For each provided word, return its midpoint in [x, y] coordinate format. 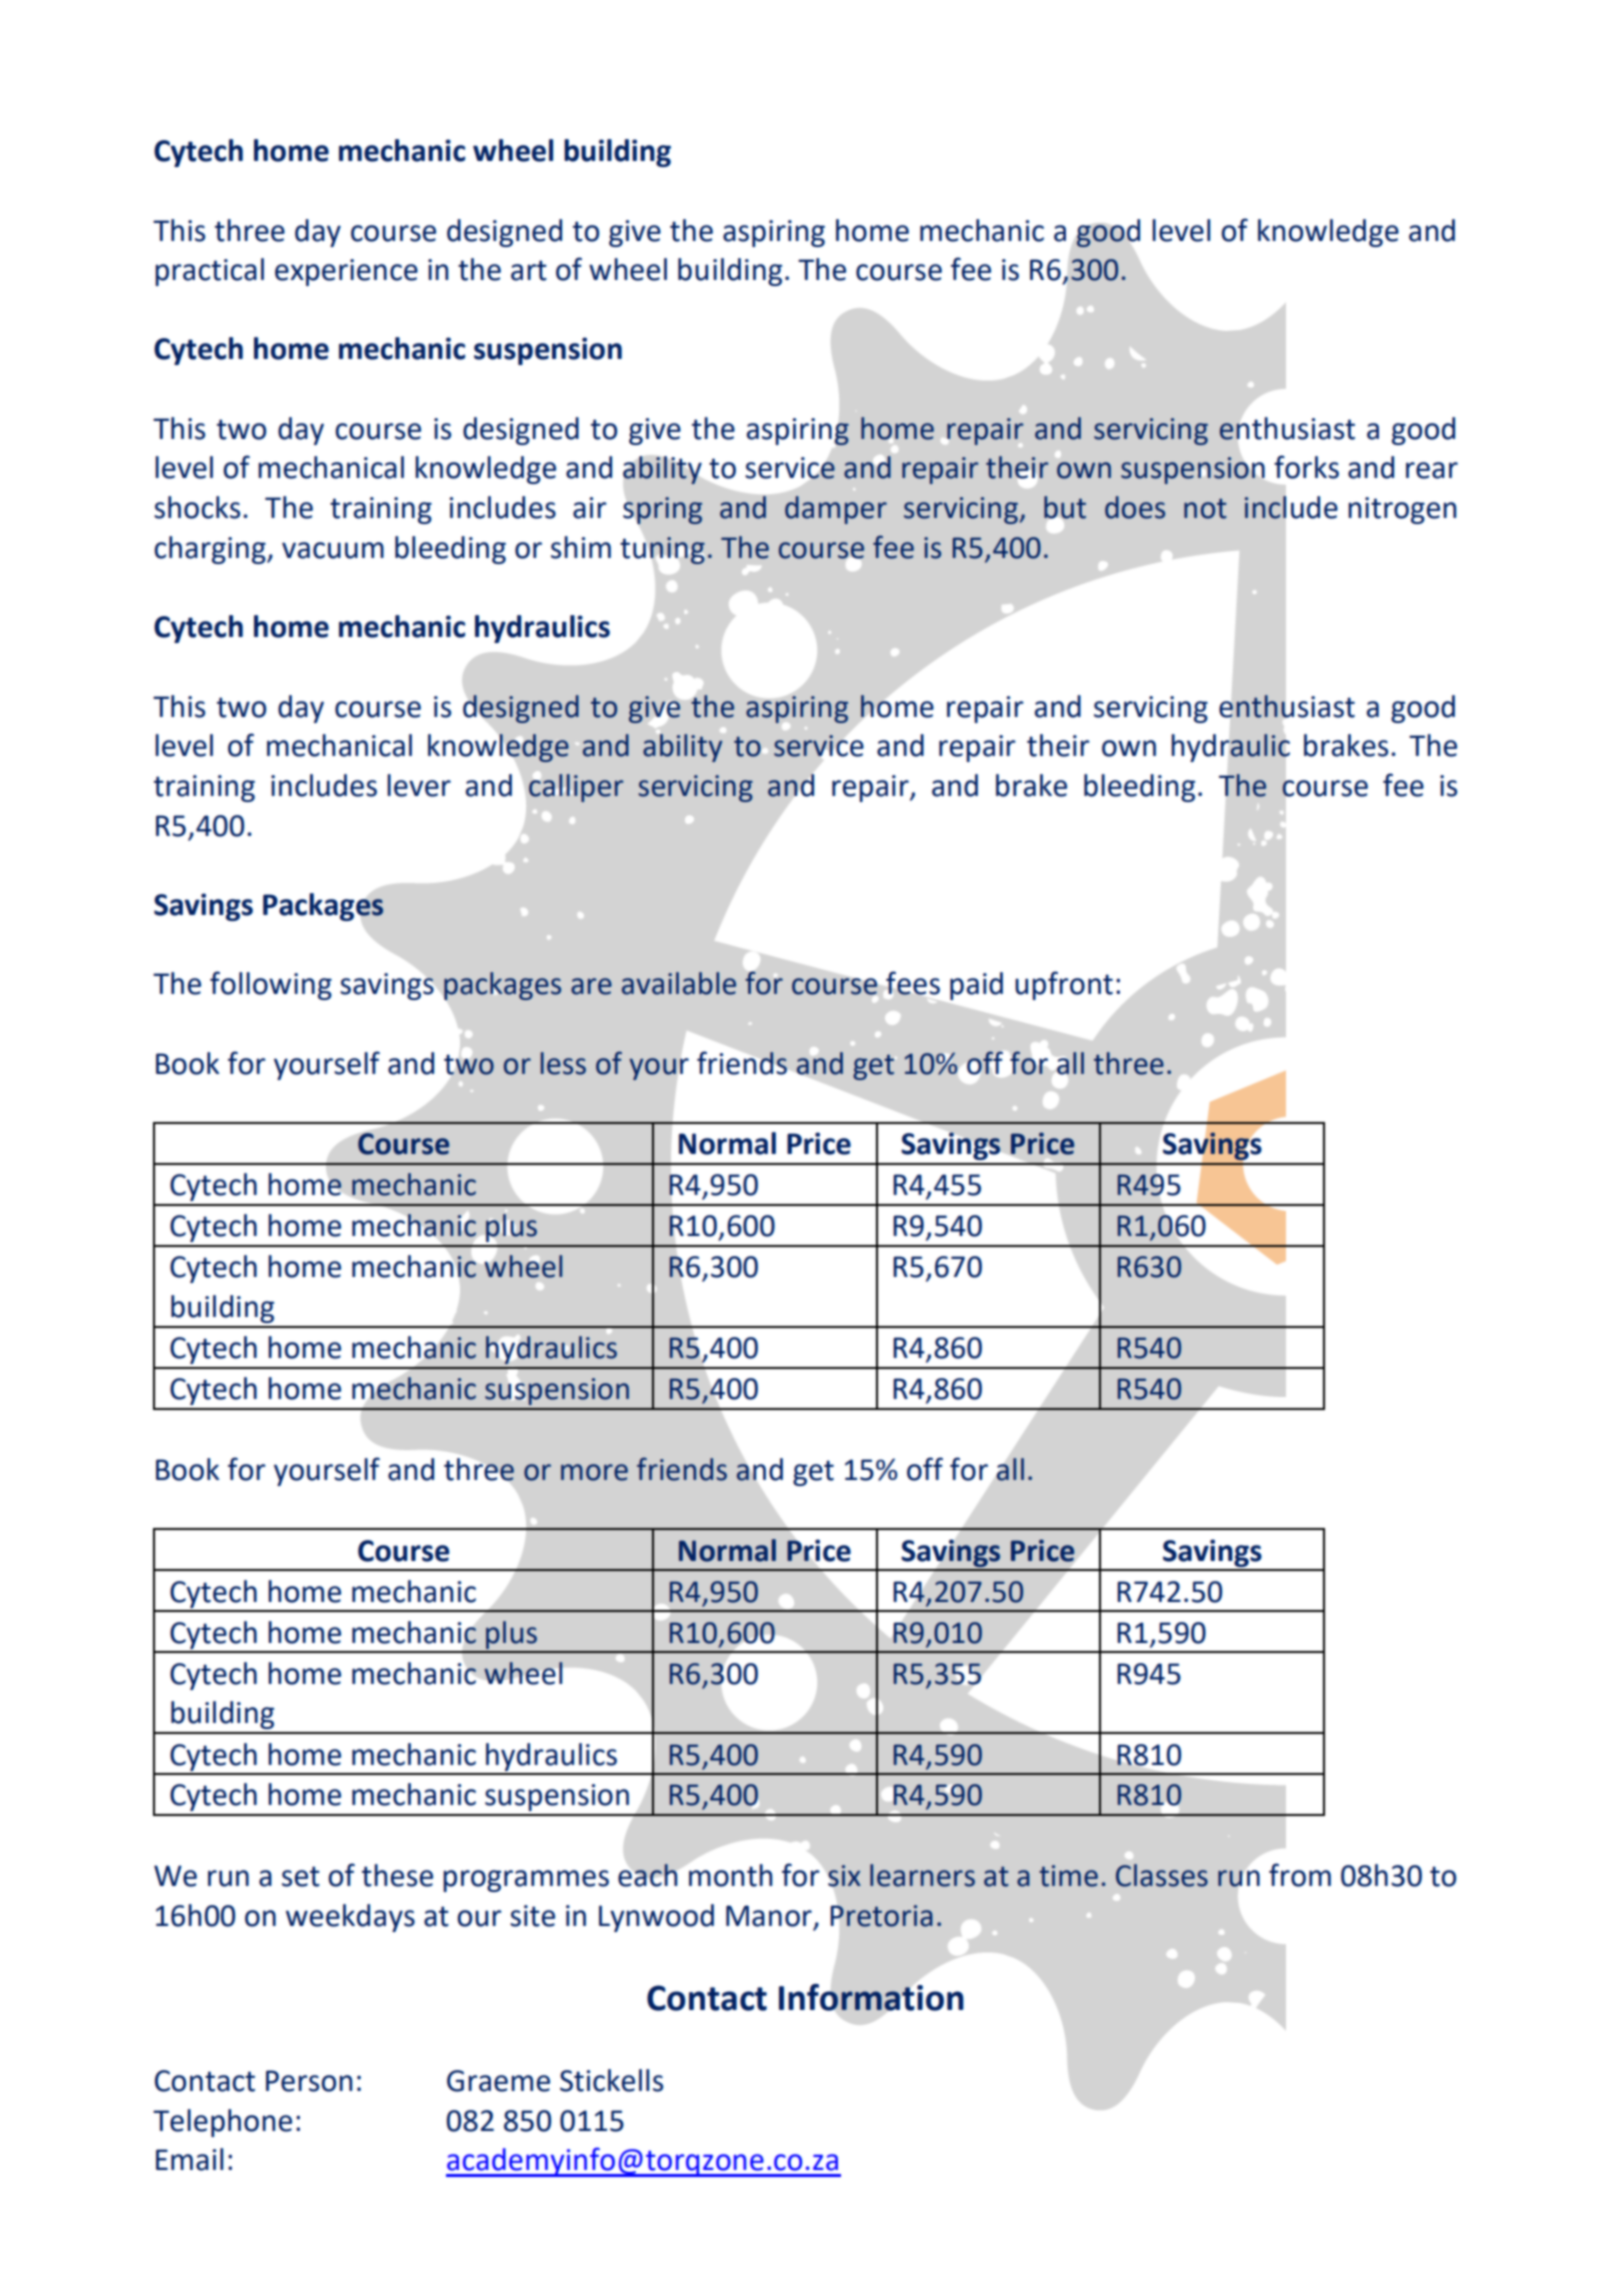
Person [309, 2081]
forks [1306, 467]
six [844, 1876]
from [1300, 1875]
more [594, 1472]
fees [913, 983]
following [271, 985]
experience [346, 272]
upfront [1064, 985]
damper [836, 510]
